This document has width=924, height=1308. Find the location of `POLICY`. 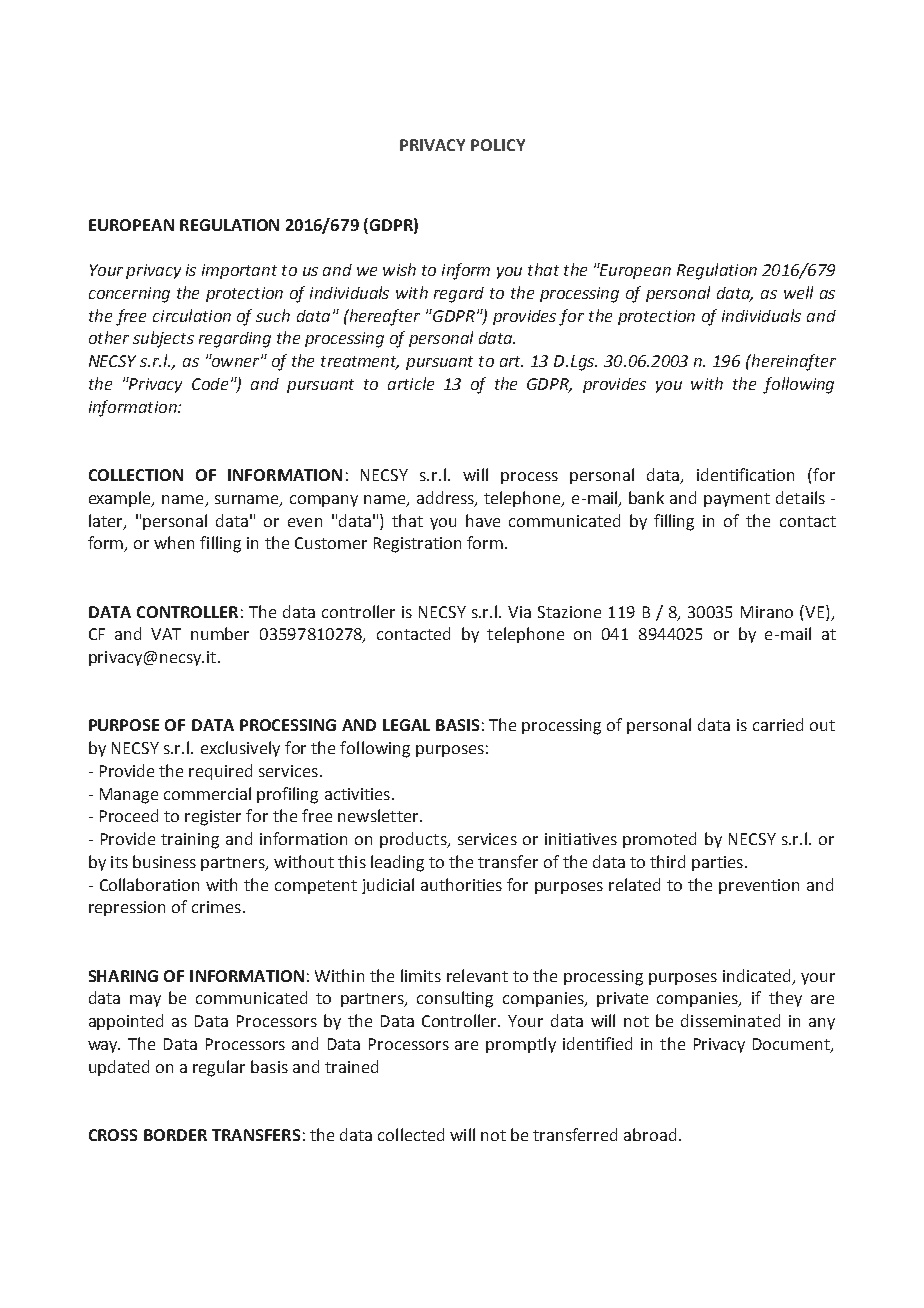

POLICY is located at coordinates (498, 145).
